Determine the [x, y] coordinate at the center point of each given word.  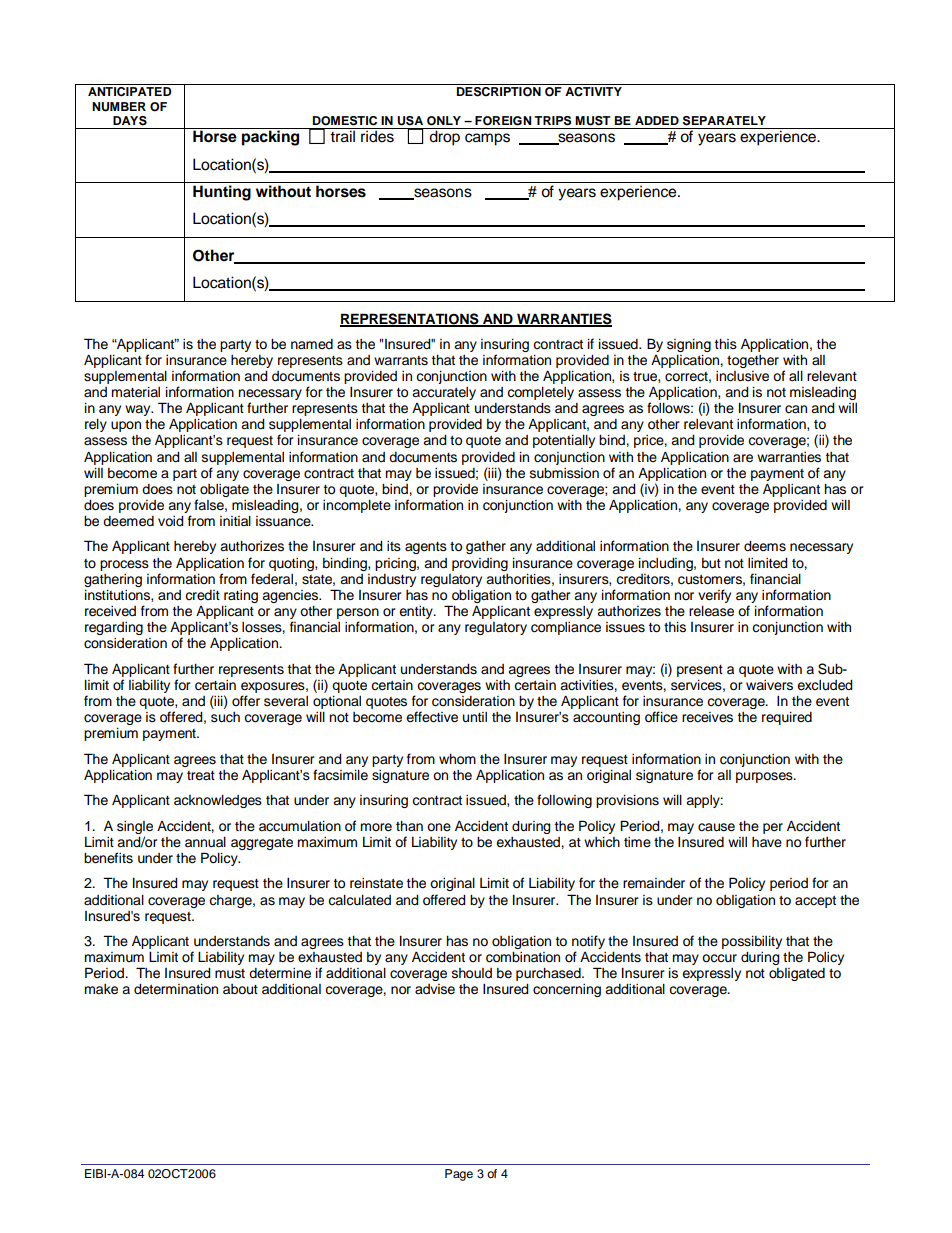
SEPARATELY [724, 121]
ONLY [444, 121]
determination [176, 989]
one [439, 827]
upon [126, 426]
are [743, 458]
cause [716, 827]
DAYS [130, 121]
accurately [444, 393]
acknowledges [218, 801]
